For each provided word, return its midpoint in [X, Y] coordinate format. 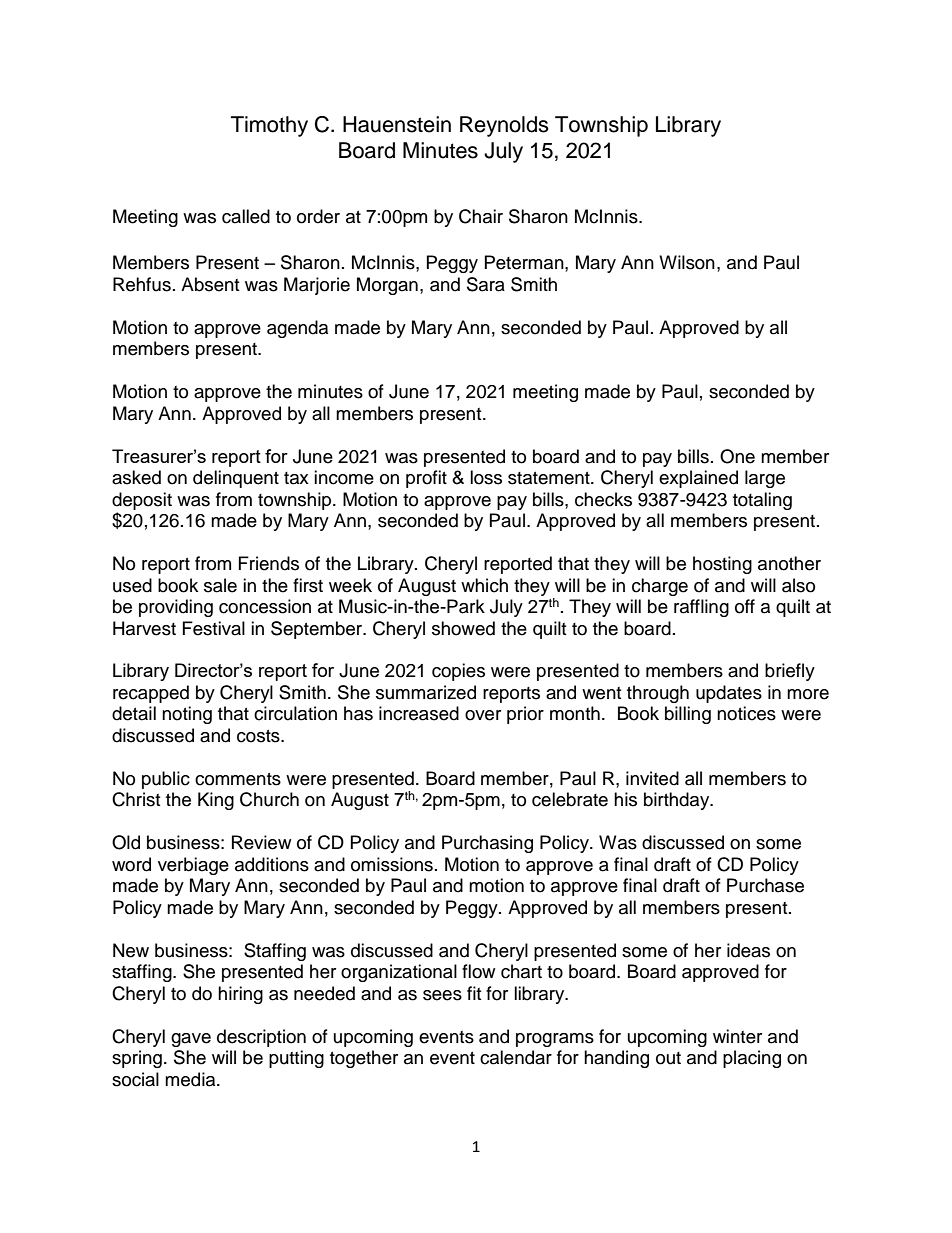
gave [191, 1040]
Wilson [687, 262]
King [216, 801]
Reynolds [504, 126]
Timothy [269, 126]
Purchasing [487, 844]
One [737, 456]
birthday [678, 801]
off [745, 606]
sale [220, 585]
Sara [486, 284]
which [484, 585]
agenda [297, 329]
